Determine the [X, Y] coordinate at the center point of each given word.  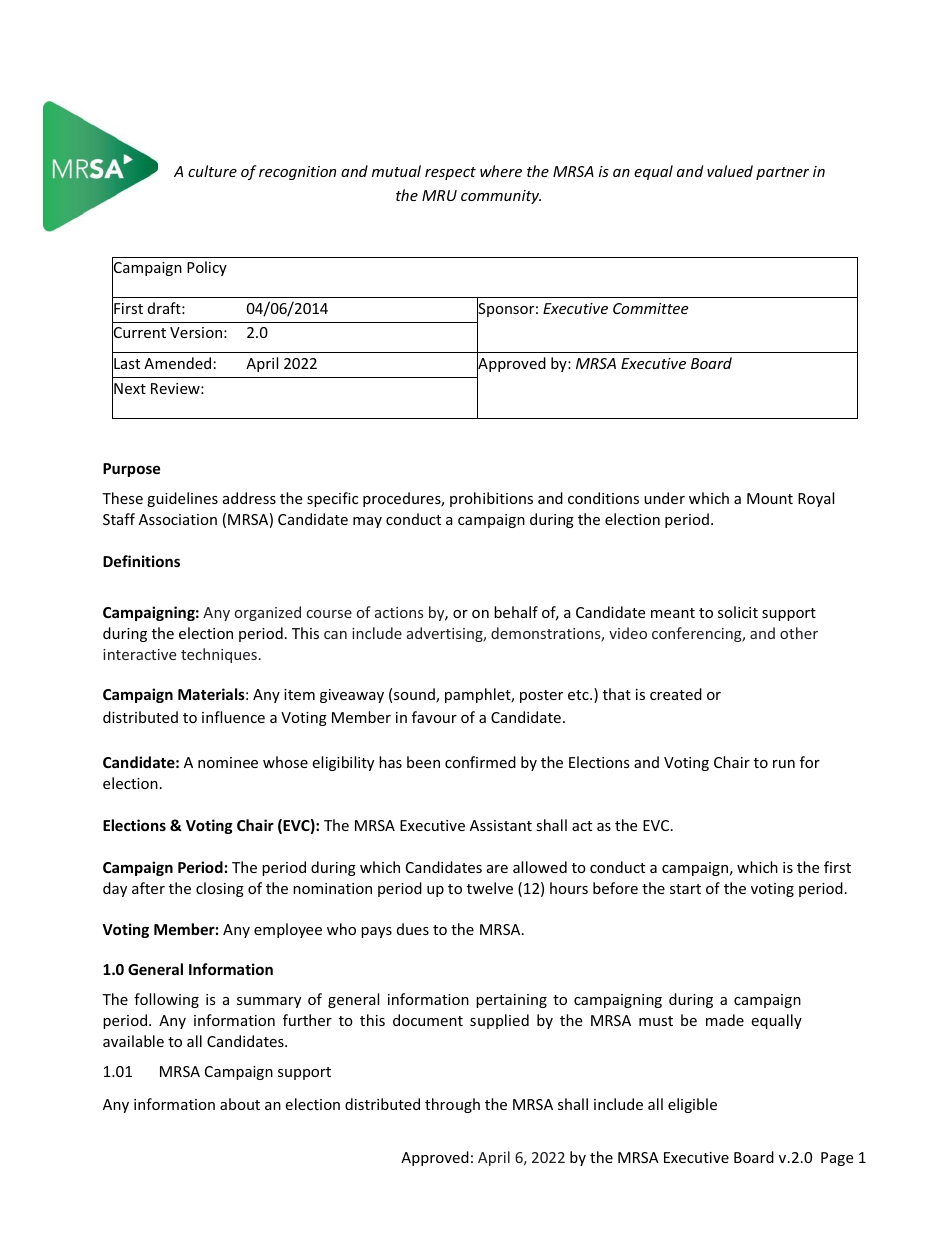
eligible [692, 1105]
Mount [770, 498]
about [240, 1104]
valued [730, 171]
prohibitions [491, 499]
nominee [228, 762]
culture [212, 171]
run [784, 764]
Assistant [501, 825]
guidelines [182, 499]
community [501, 197]
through [452, 1105]
